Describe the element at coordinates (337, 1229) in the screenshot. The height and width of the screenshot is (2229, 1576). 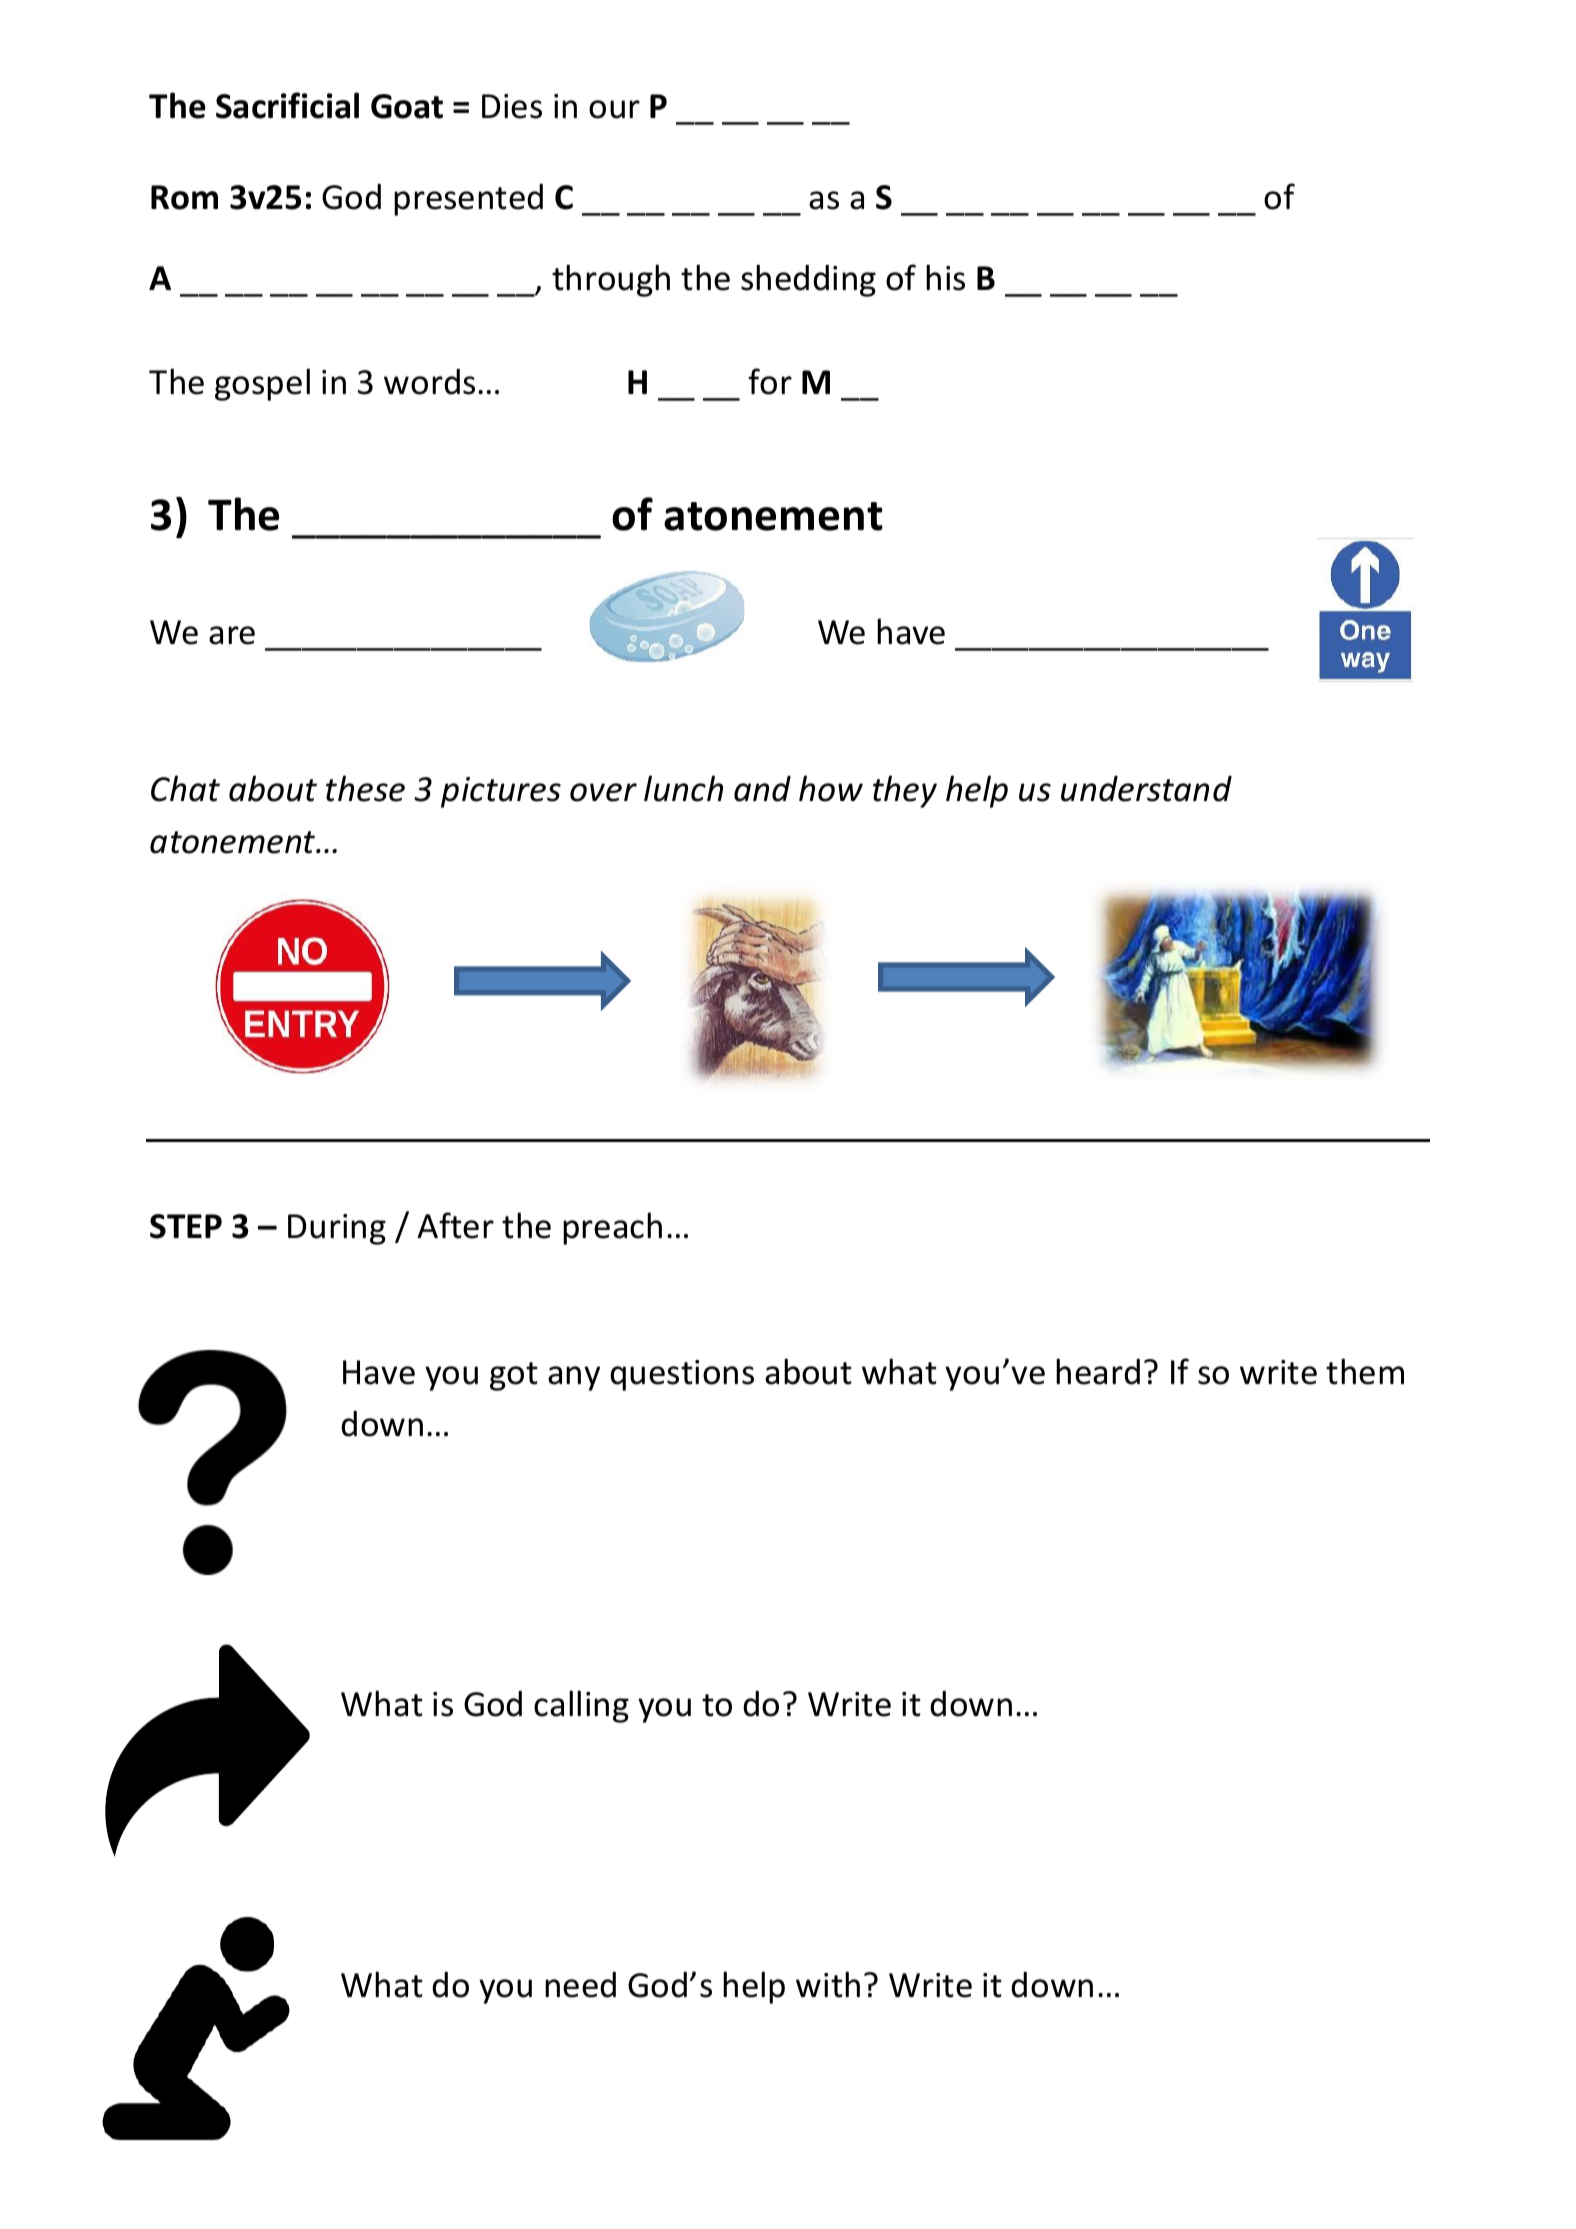
I see `During` at that location.
